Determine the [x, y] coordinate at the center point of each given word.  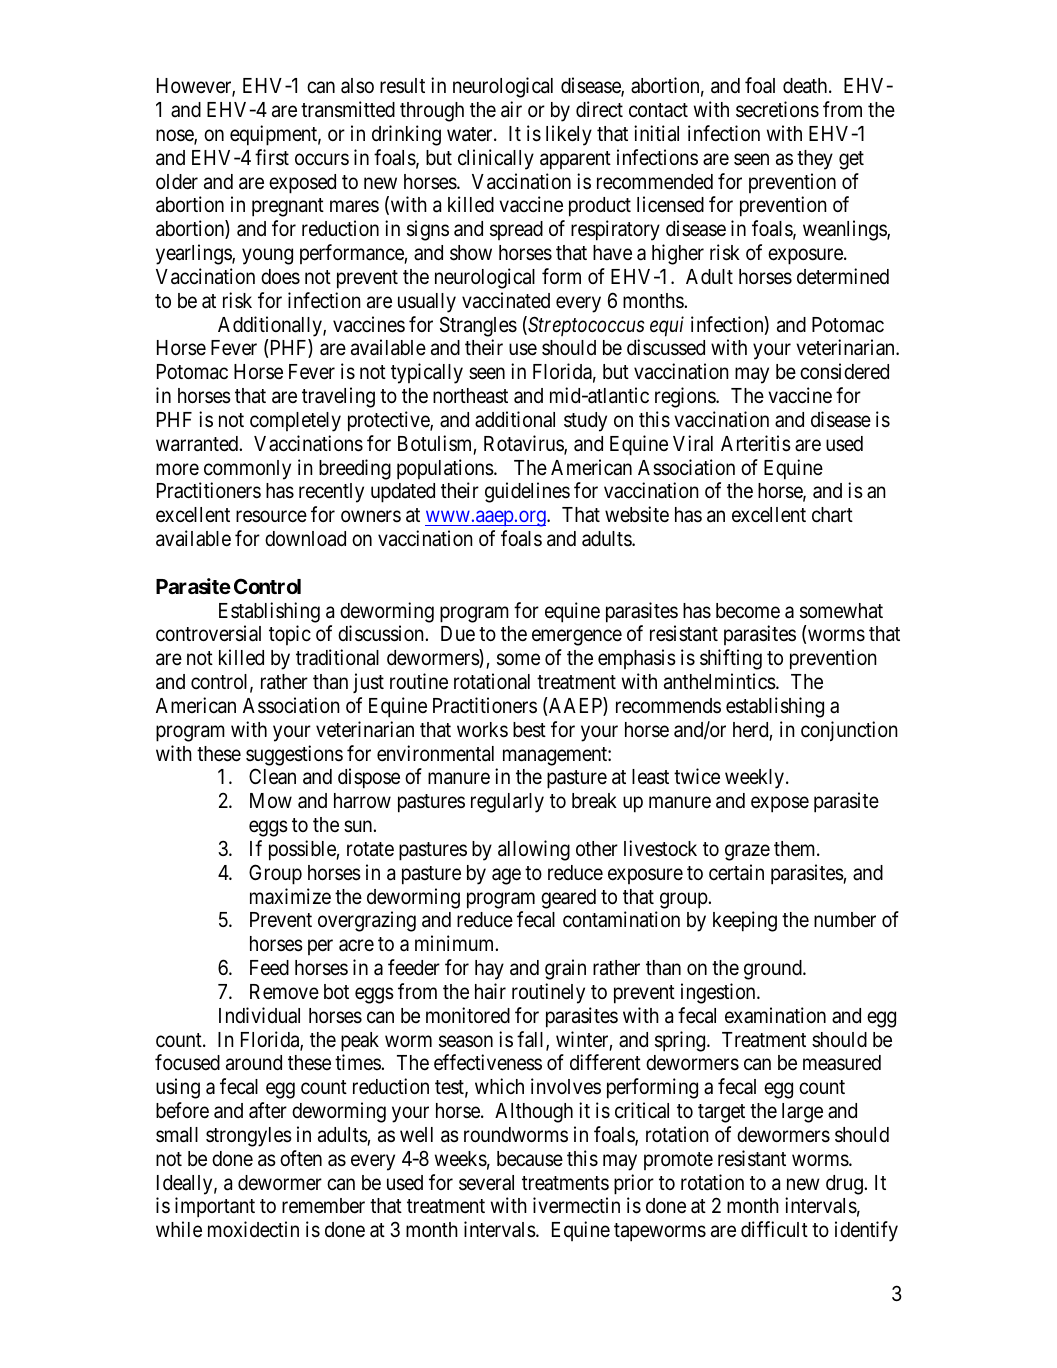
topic [290, 635]
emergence [577, 638]
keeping [745, 921]
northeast [470, 396]
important [215, 1207]
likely [569, 135]
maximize [290, 896]
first [272, 157]
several [486, 1183]
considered [844, 371]
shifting [731, 659]
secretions [777, 109]
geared [568, 899]
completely [295, 422]
